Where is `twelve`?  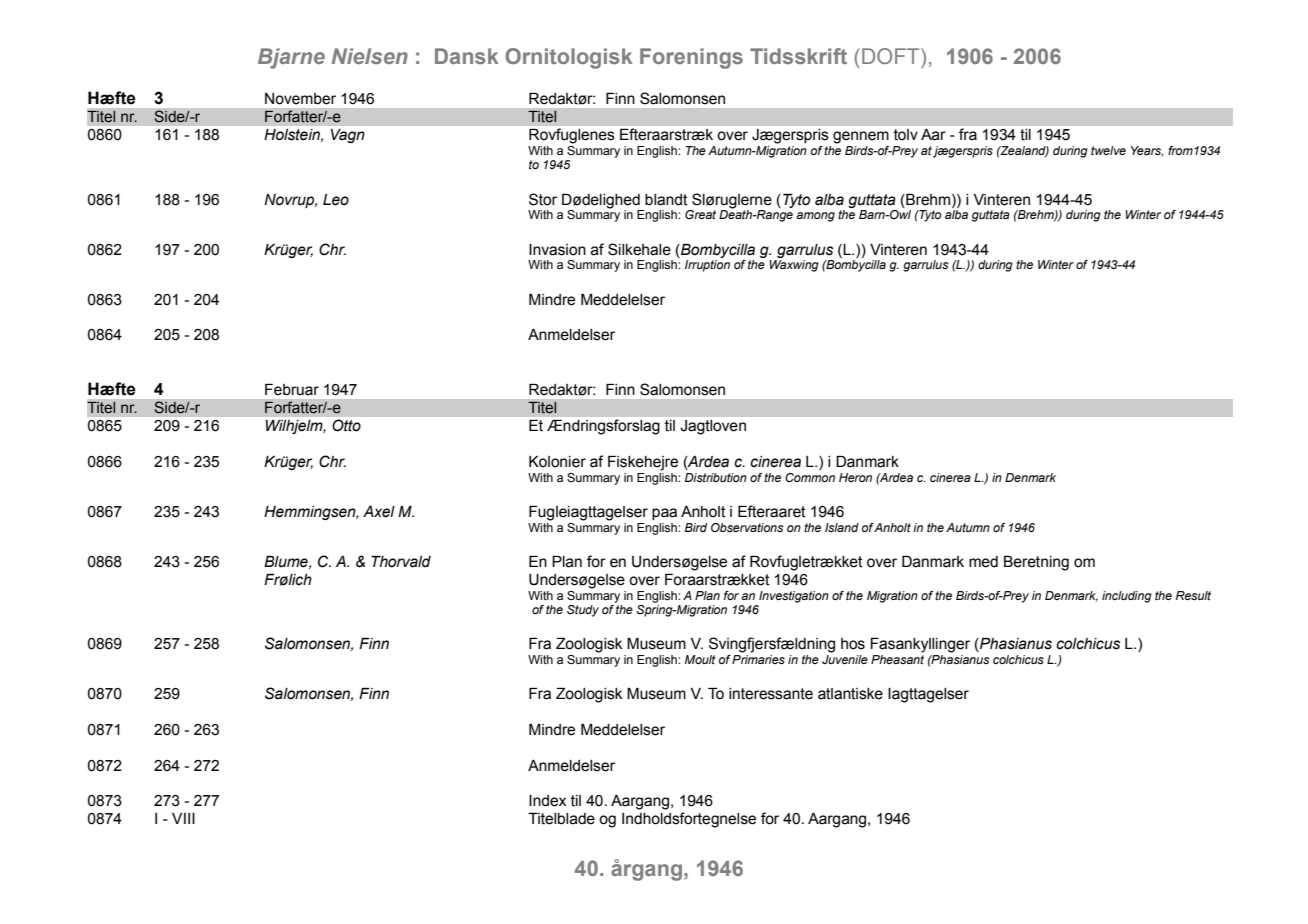
twelve is located at coordinates (1108, 150).
